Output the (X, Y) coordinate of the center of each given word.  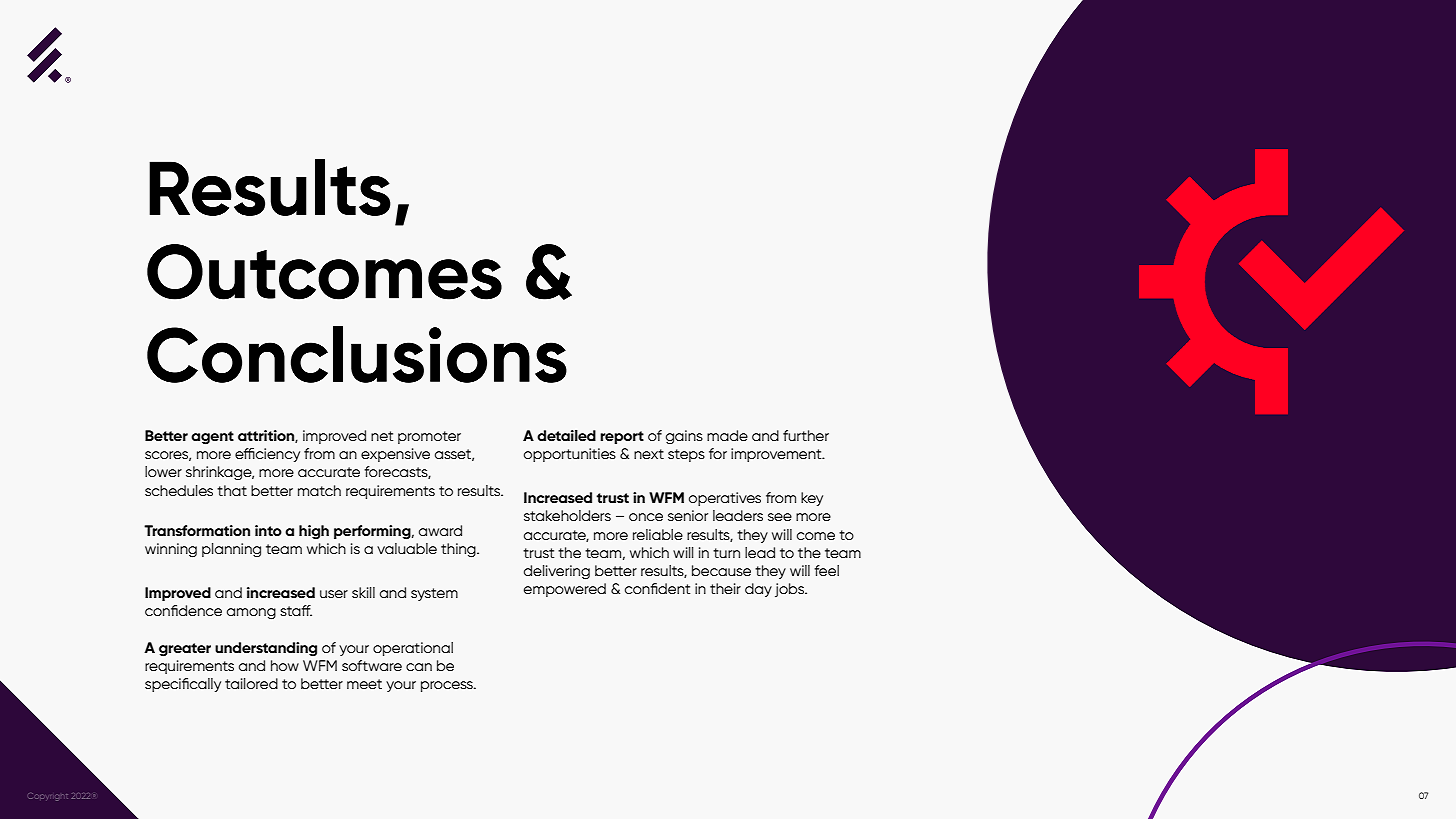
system (434, 594)
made (727, 435)
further (806, 435)
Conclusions (357, 354)
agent (212, 438)
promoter (429, 437)
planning (231, 550)
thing (459, 550)
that (232, 490)
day (758, 590)
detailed (566, 436)
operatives (725, 499)
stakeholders (567, 515)
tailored (251, 683)
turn (726, 553)
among (251, 614)
